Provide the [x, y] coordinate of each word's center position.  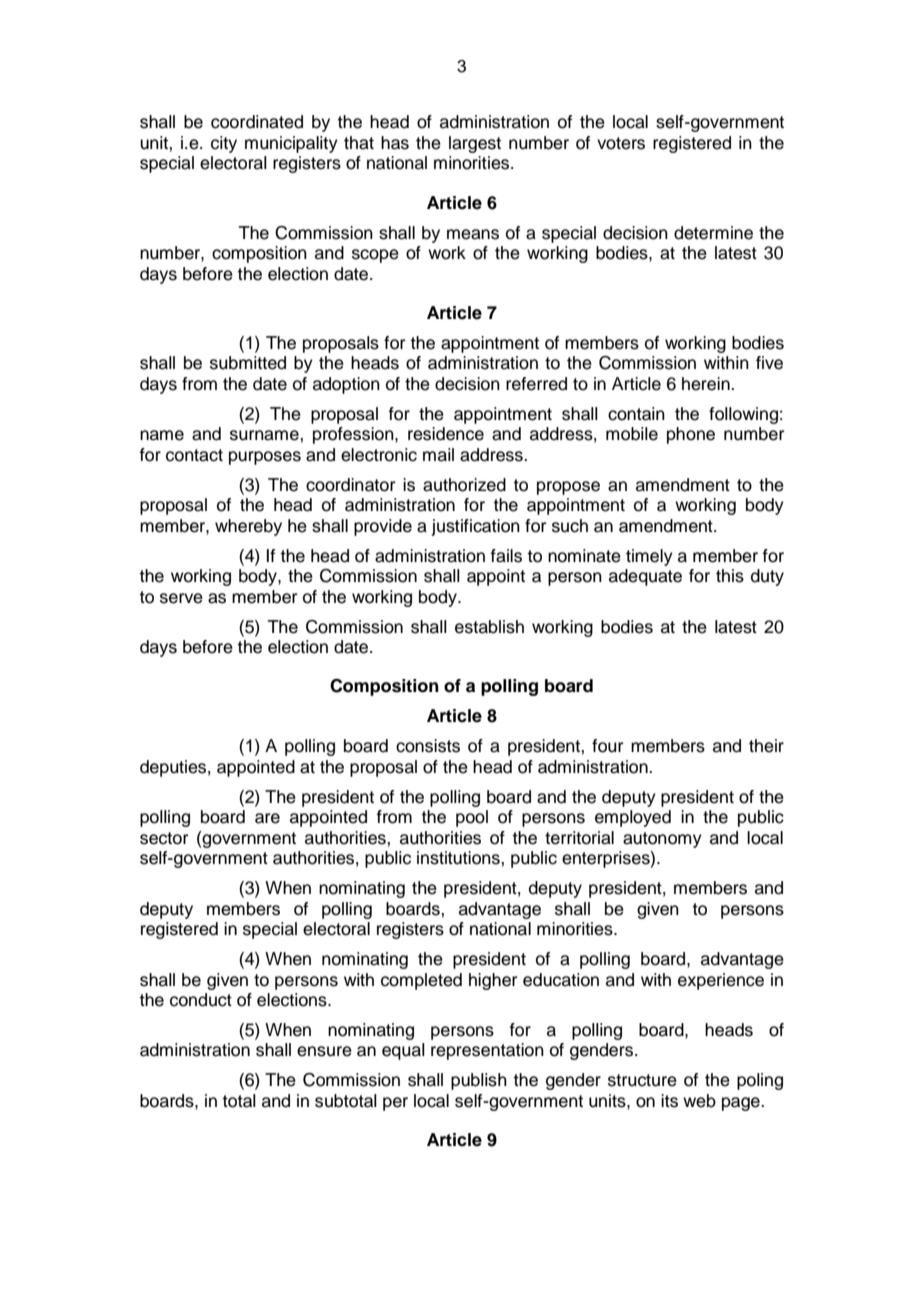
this [730, 576]
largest [475, 144]
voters [621, 143]
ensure [324, 1051]
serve [181, 598]
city [224, 144]
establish [489, 627]
